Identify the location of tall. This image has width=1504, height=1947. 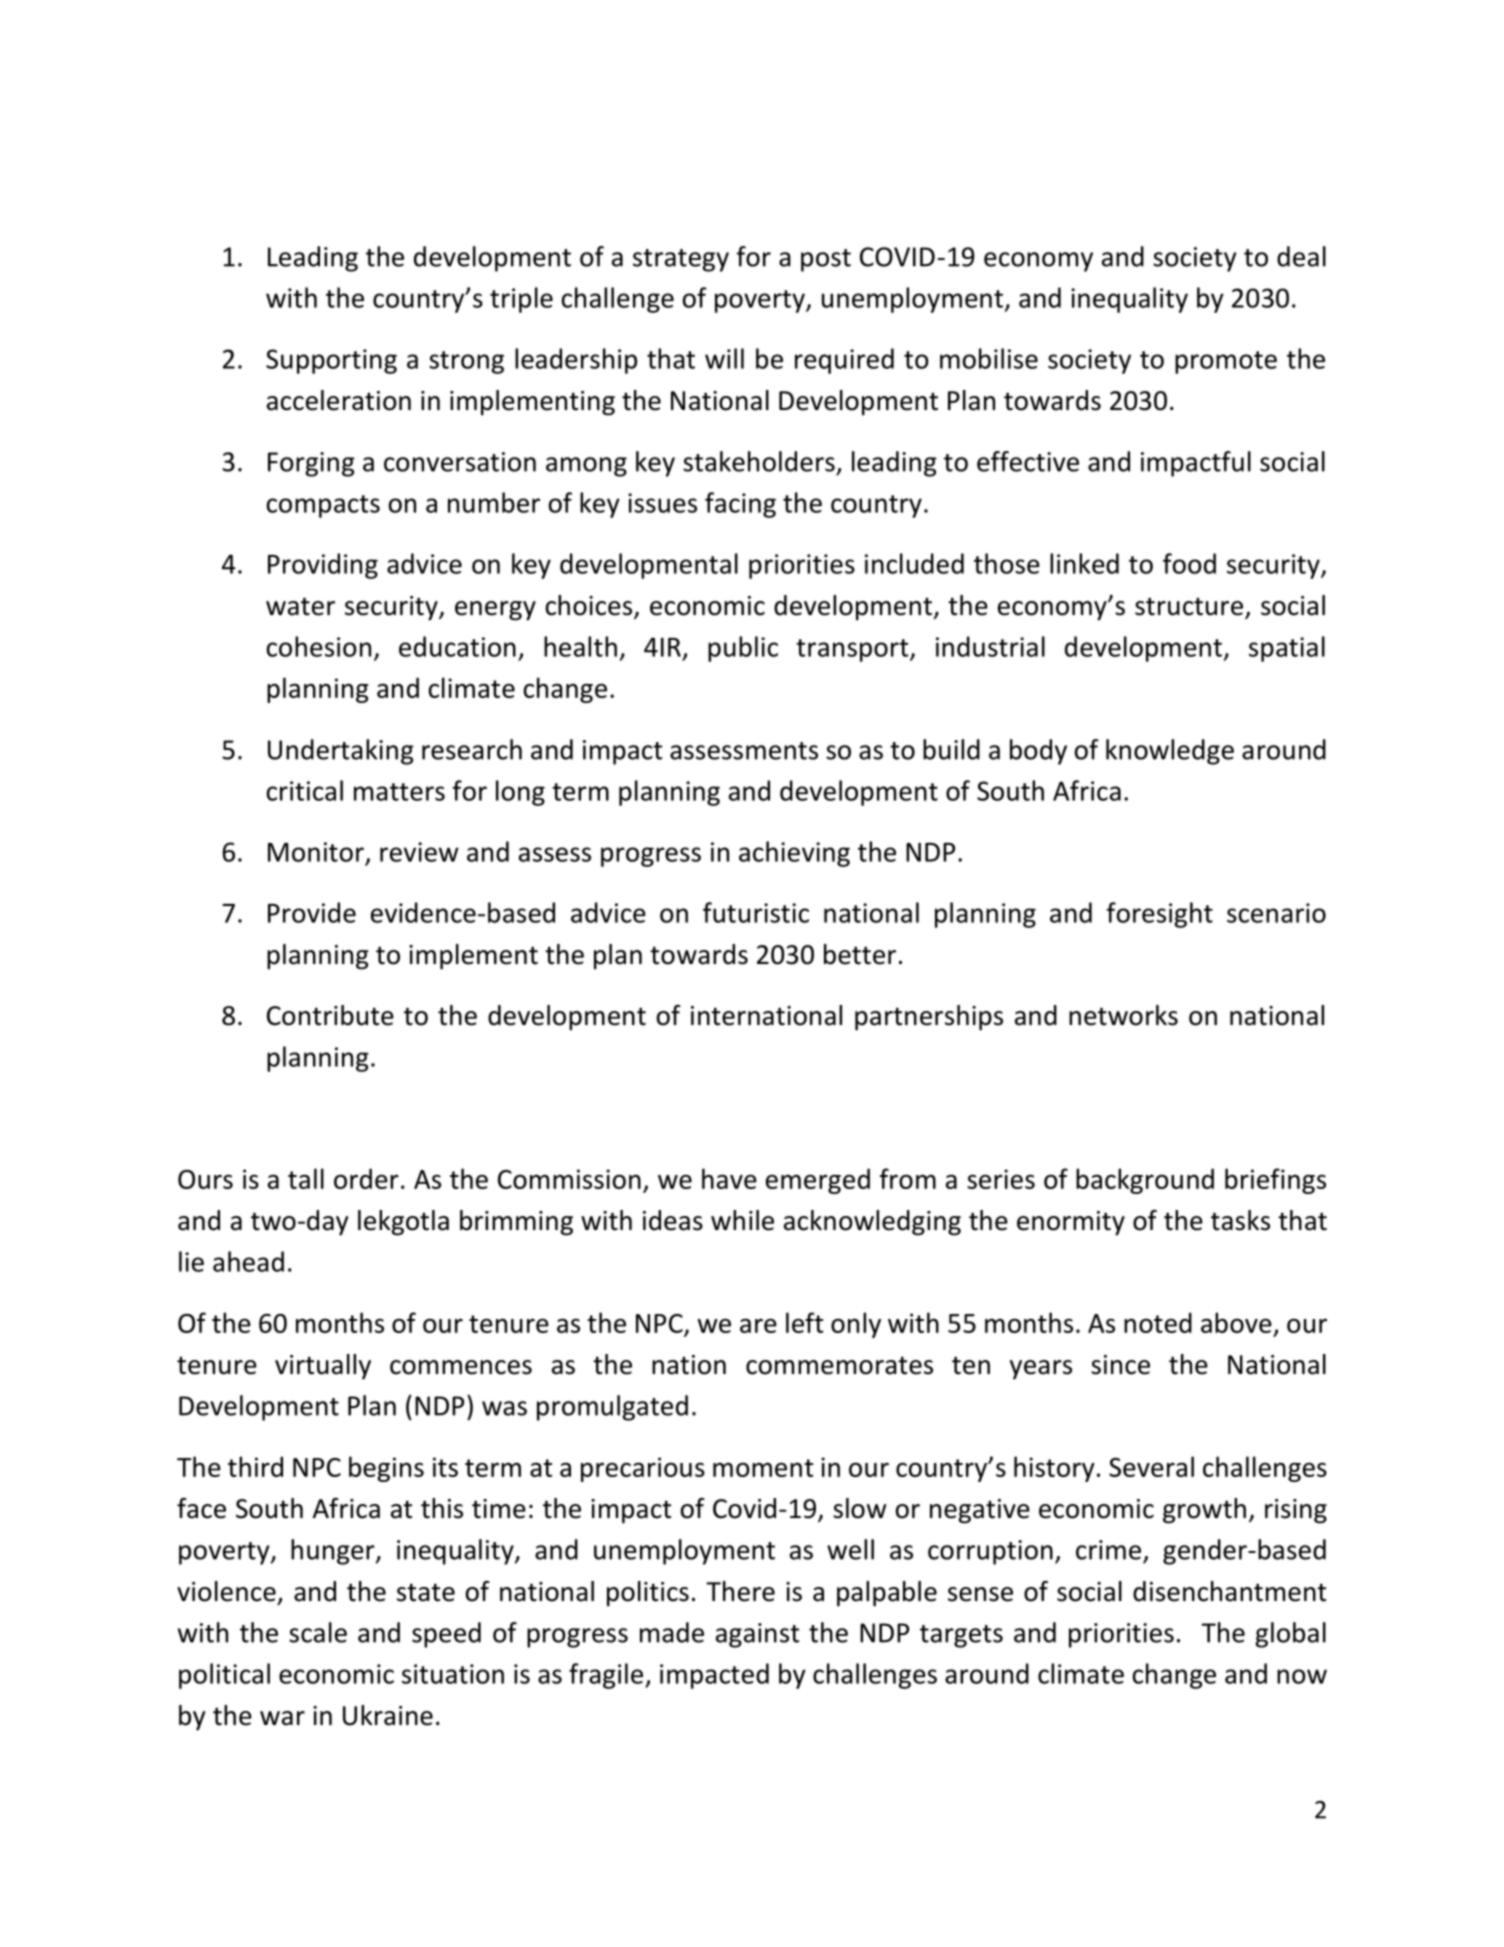
(306, 1178).
